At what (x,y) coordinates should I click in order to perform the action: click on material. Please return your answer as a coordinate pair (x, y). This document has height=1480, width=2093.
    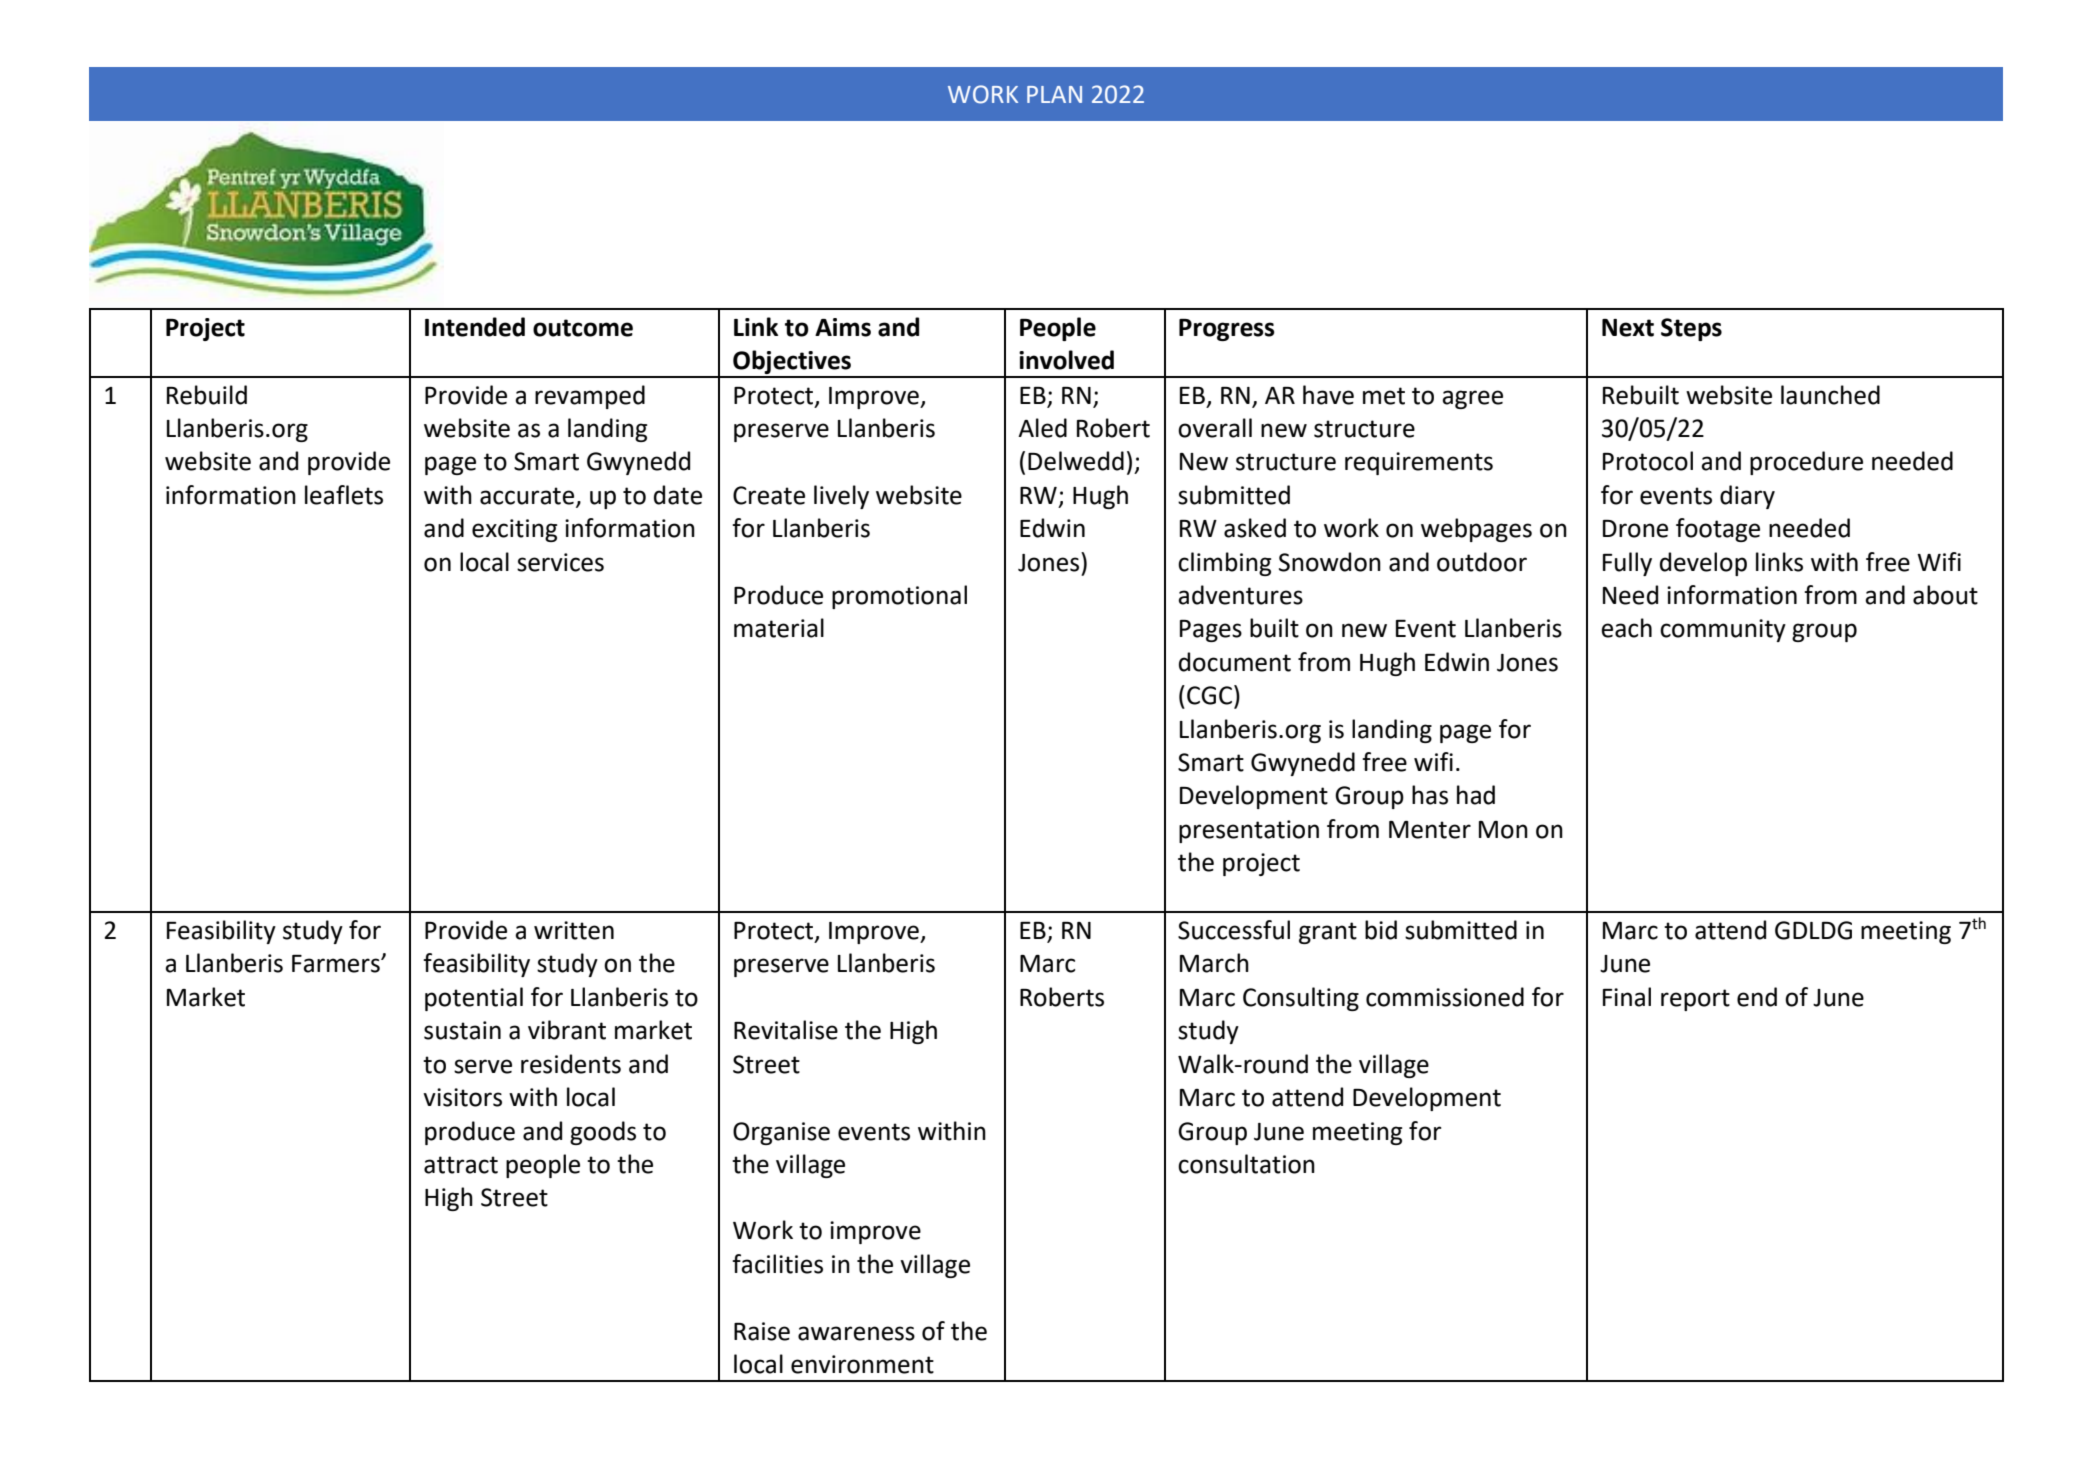
    Looking at the image, I should click on (779, 628).
